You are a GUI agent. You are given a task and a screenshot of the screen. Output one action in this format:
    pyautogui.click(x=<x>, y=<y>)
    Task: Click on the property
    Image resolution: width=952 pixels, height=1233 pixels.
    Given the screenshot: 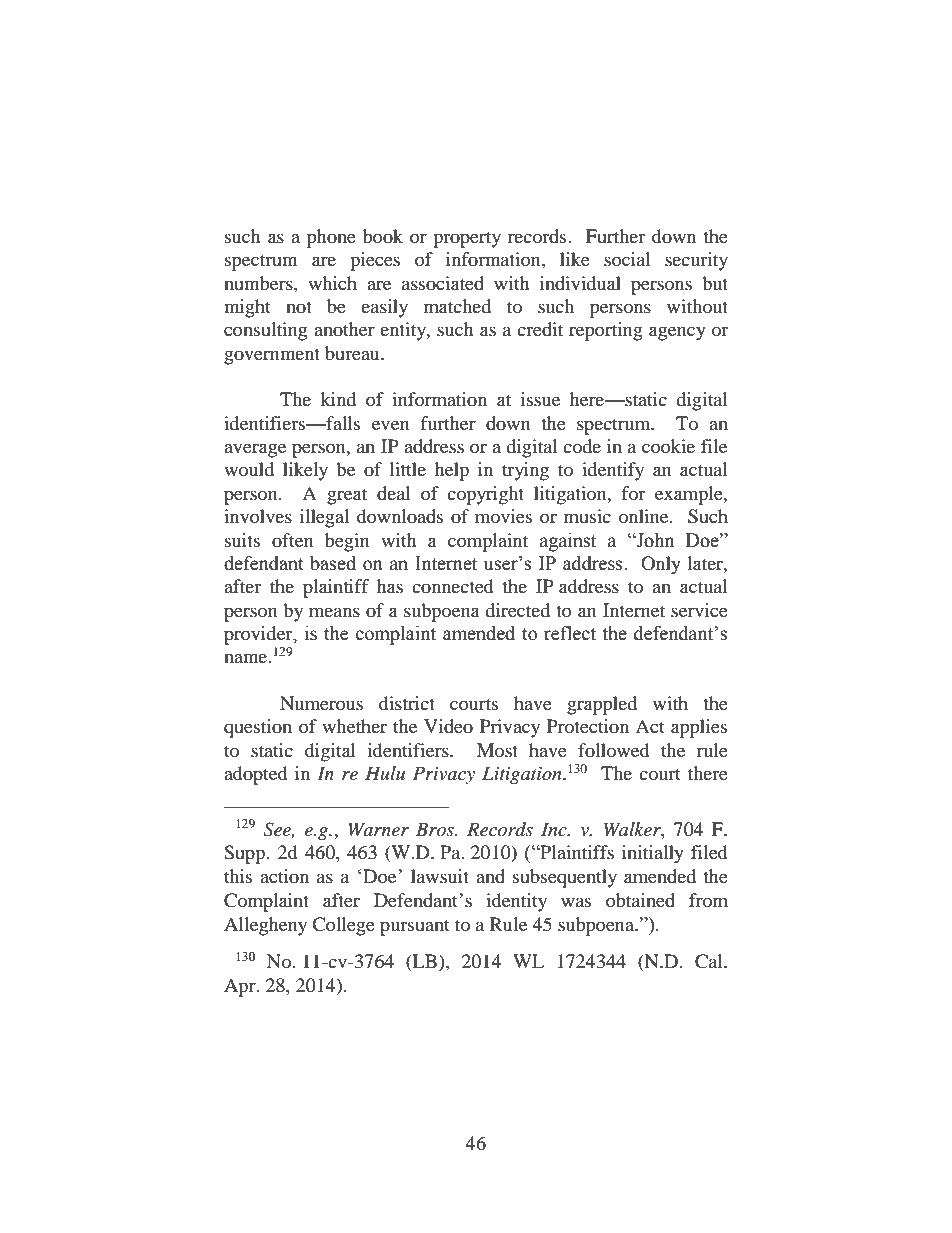 What is the action you would take?
    pyautogui.click(x=467, y=239)
